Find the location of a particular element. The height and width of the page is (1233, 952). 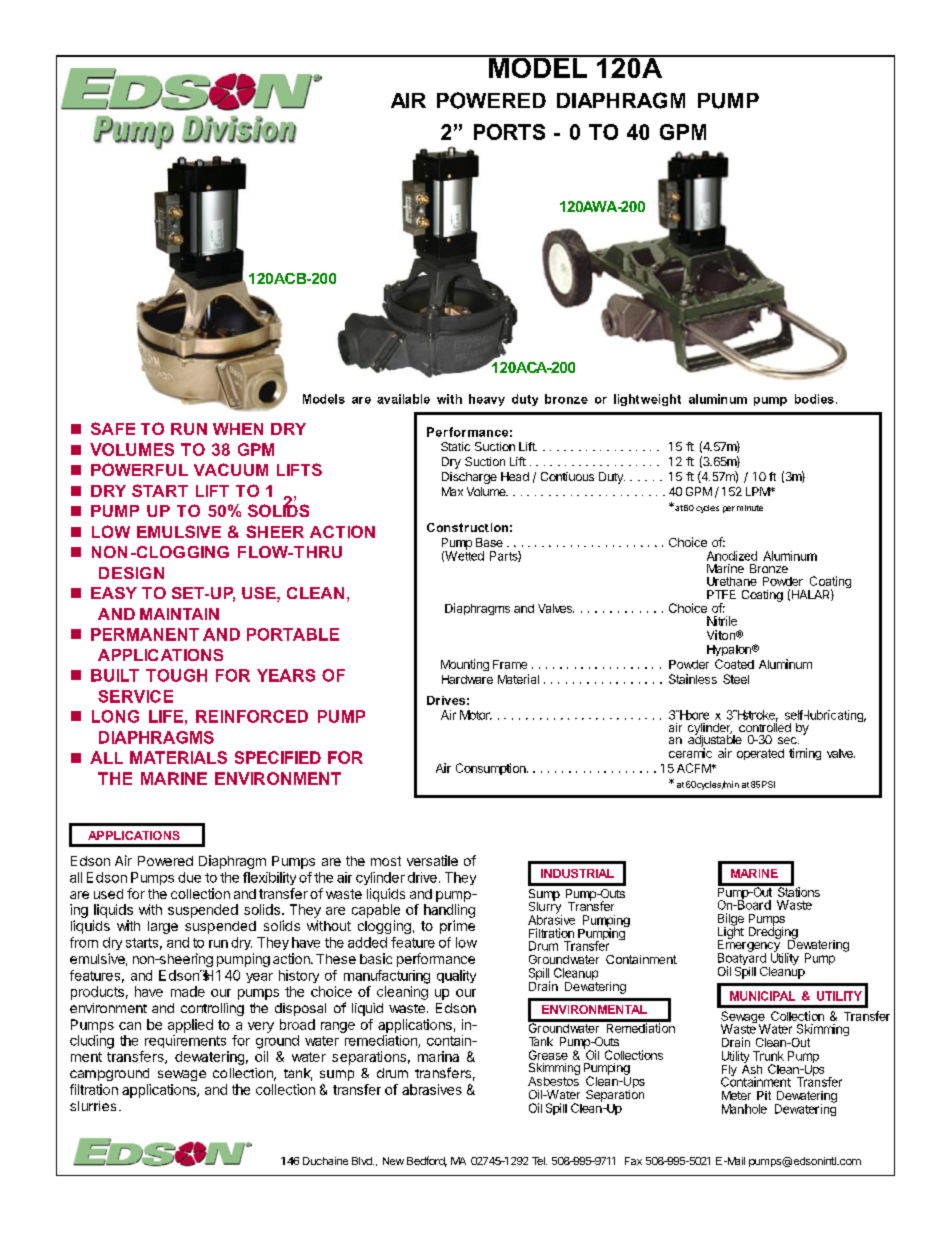

slurries is located at coordinates (93, 1106).
